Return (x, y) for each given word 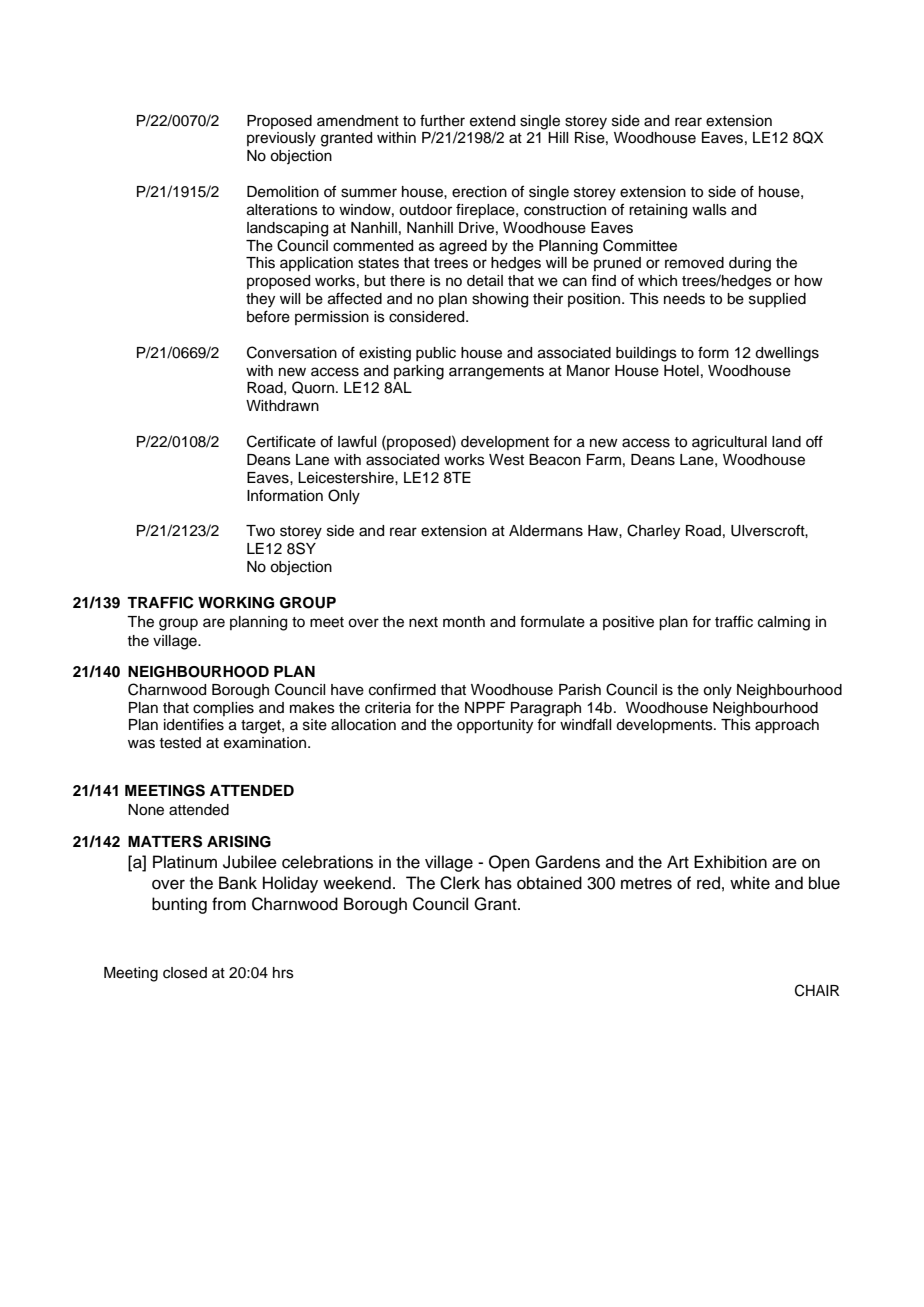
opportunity (495, 726)
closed (185, 973)
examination (266, 743)
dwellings (787, 354)
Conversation (292, 352)
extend (492, 121)
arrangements (496, 373)
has (498, 883)
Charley (653, 532)
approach (787, 726)
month (464, 622)
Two (260, 530)
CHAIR (817, 990)
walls (709, 210)
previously (281, 139)
